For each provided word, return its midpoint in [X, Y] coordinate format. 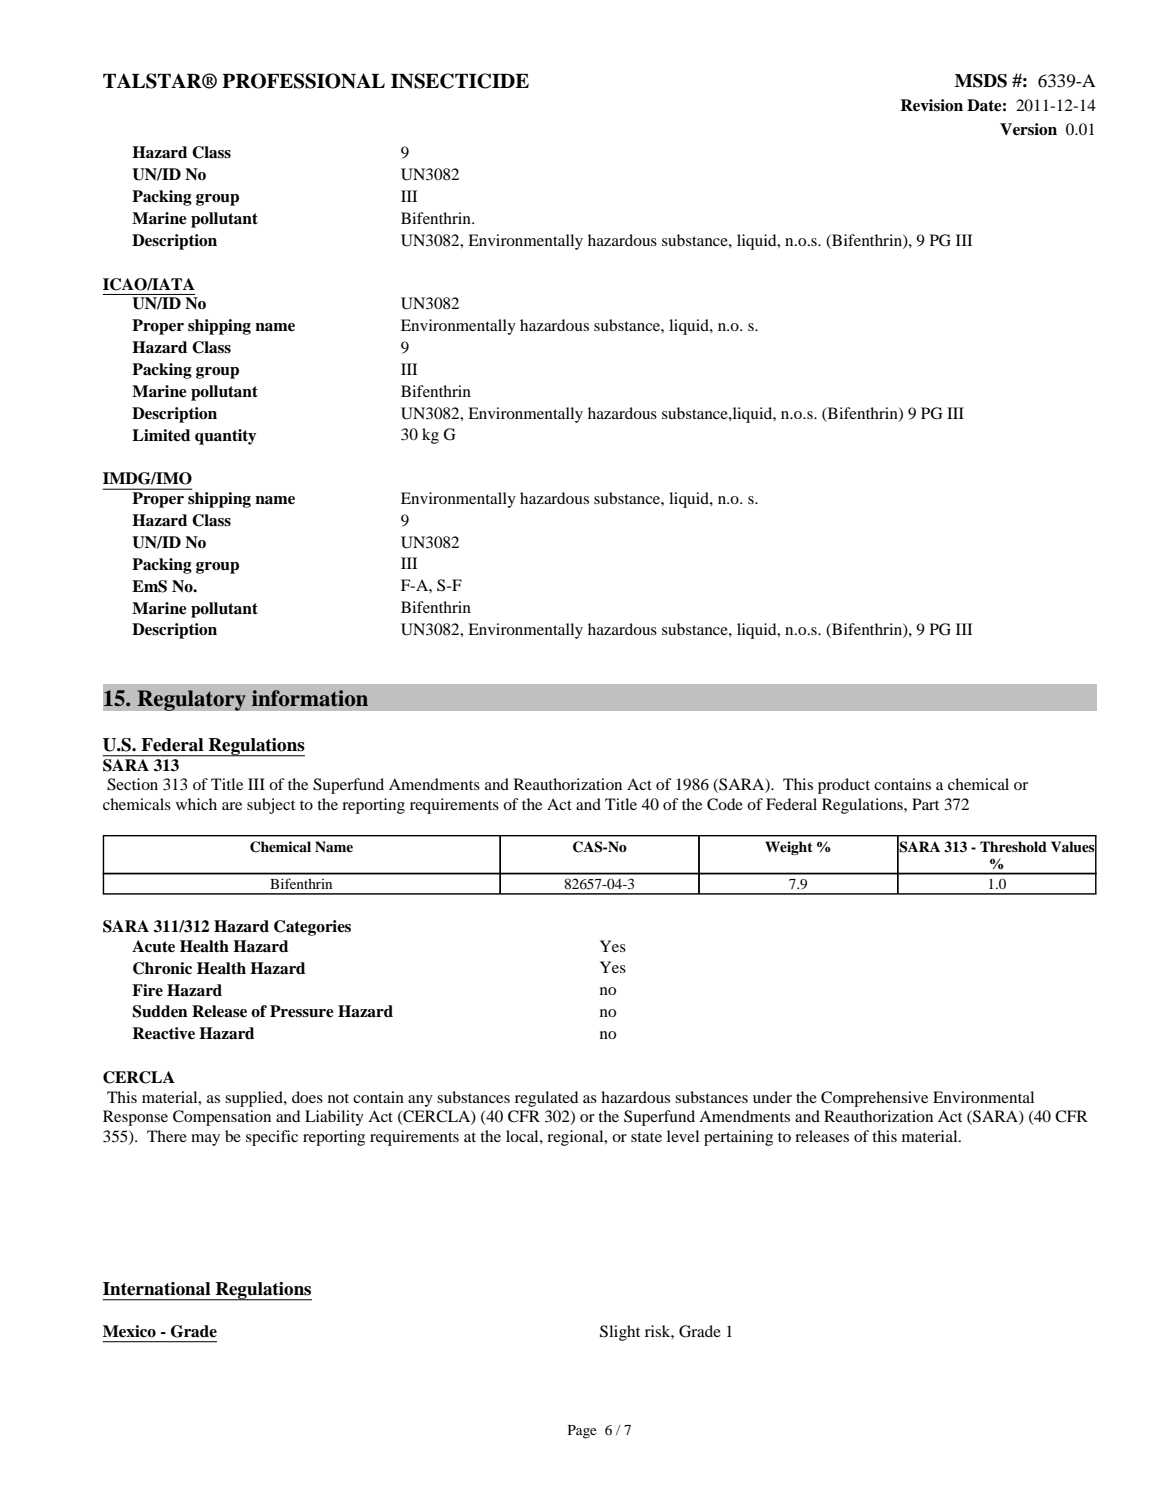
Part [925, 804]
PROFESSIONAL [303, 81]
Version [1028, 129]
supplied [255, 1099]
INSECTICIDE [460, 81]
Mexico [129, 1331]
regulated [546, 1099]
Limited [161, 435]
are [232, 806]
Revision [931, 105]
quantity [226, 437]
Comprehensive [874, 1099]
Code [725, 804]
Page [582, 1432]
